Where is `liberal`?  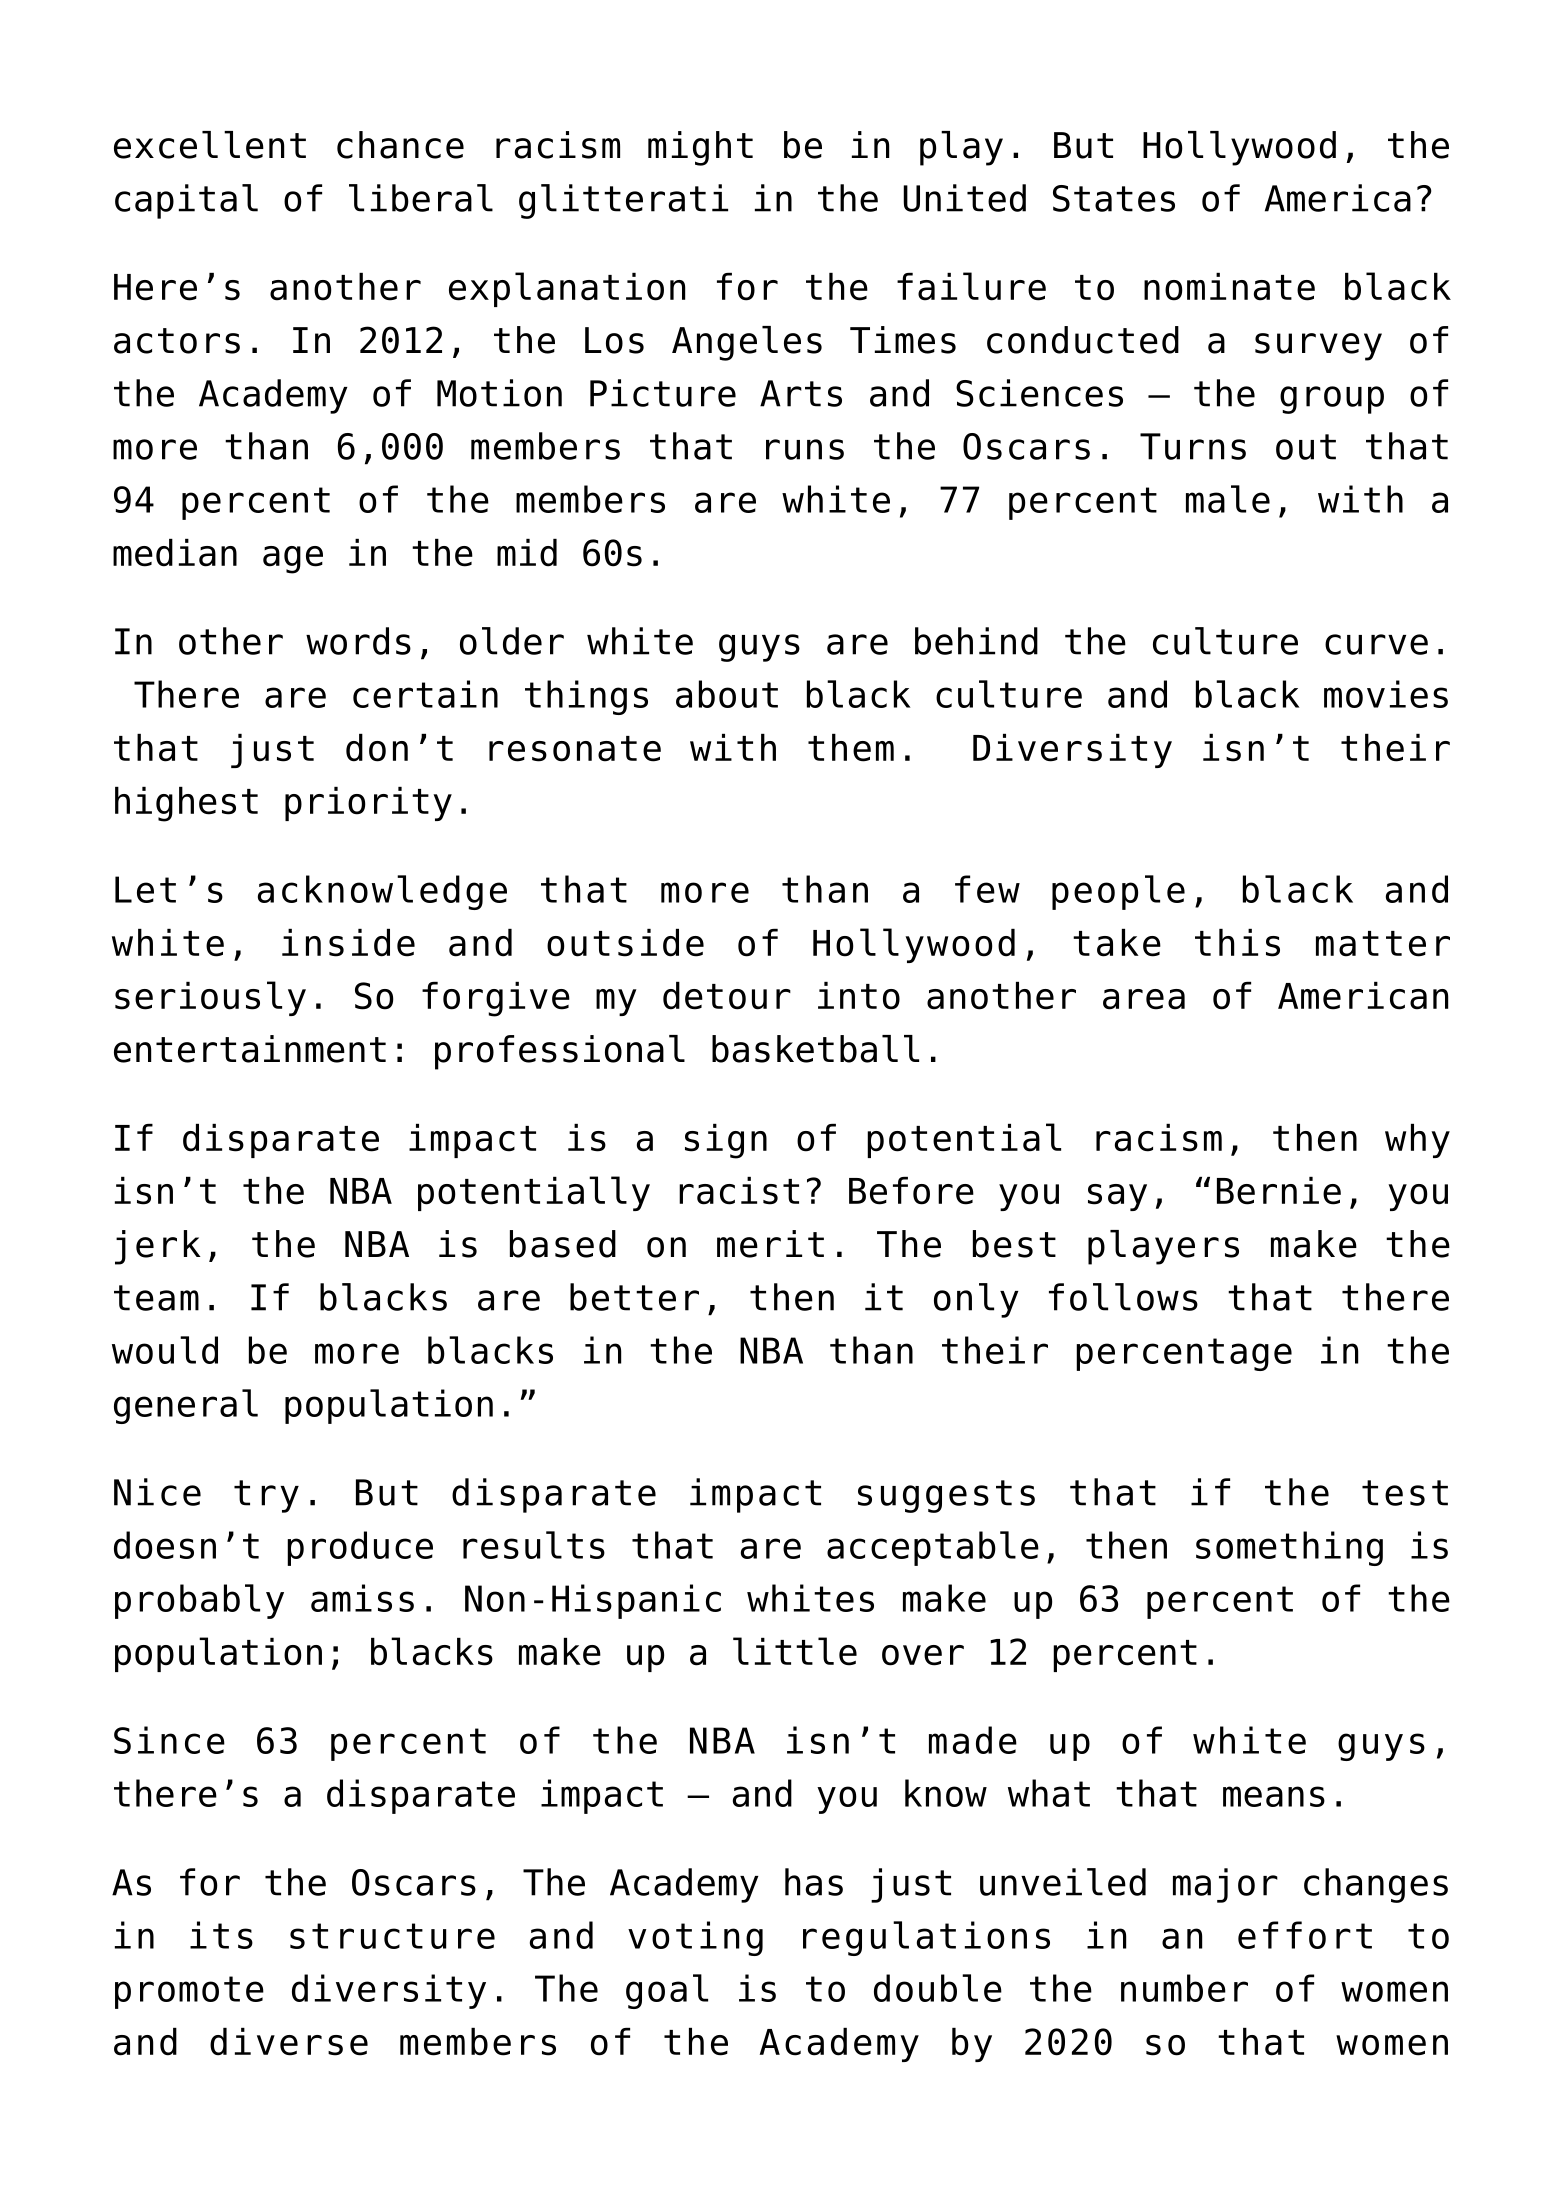 liberal is located at coordinates (421, 198).
